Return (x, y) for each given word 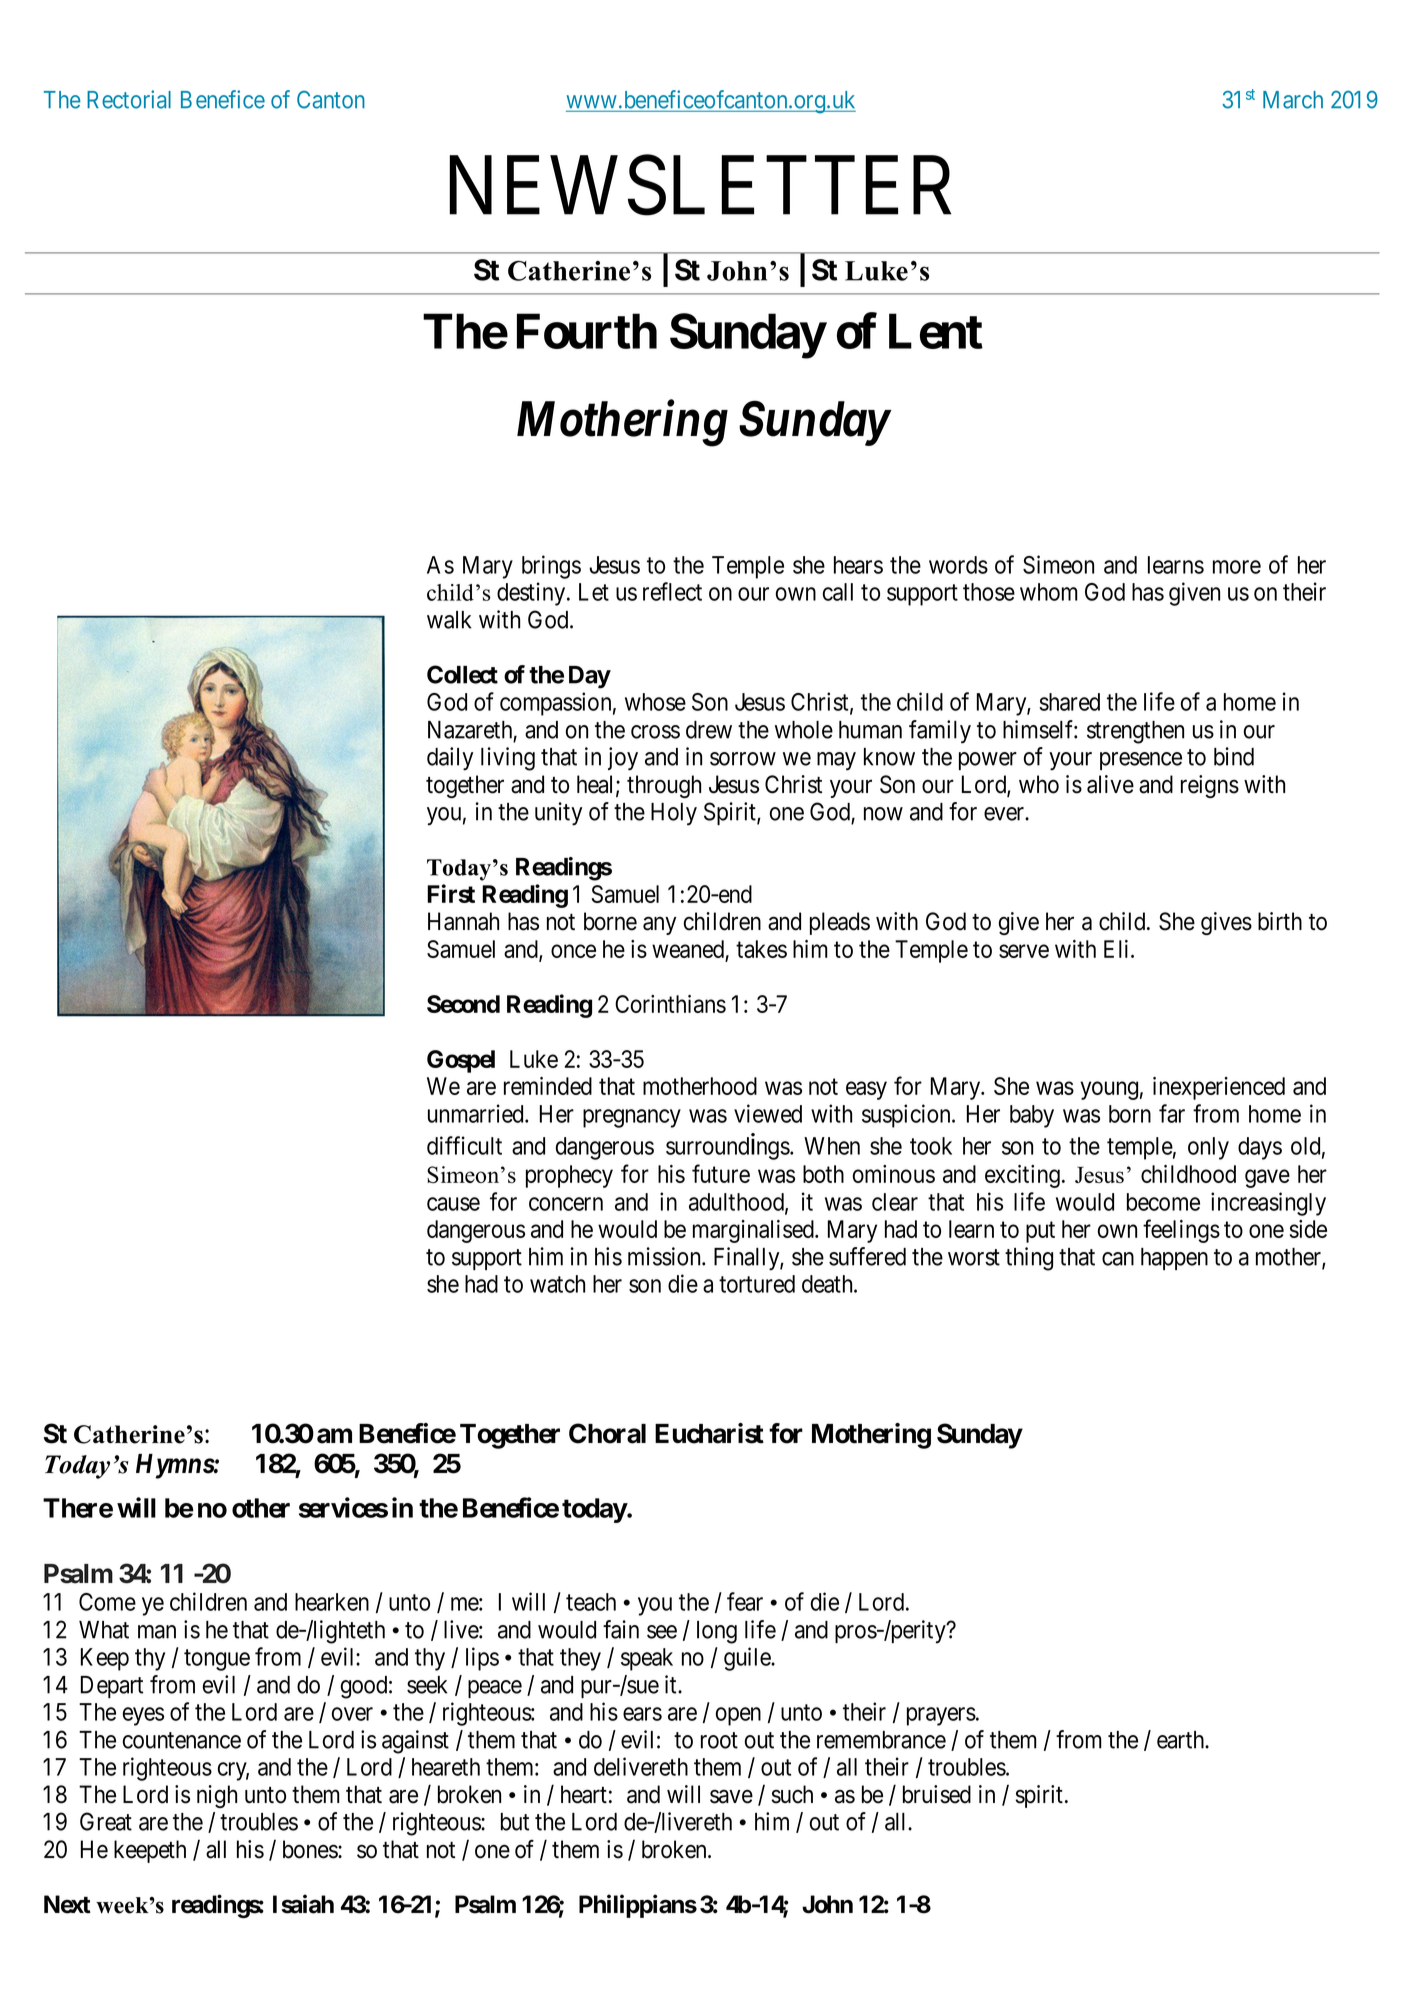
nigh (217, 1796)
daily (450, 759)
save (731, 1797)
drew (709, 730)
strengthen (1135, 732)
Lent (936, 331)
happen (1174, 1259)
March (1293, 100)
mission (665, 1256)
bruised (937, 1794)
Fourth (587, 331)
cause (453, 1204)
